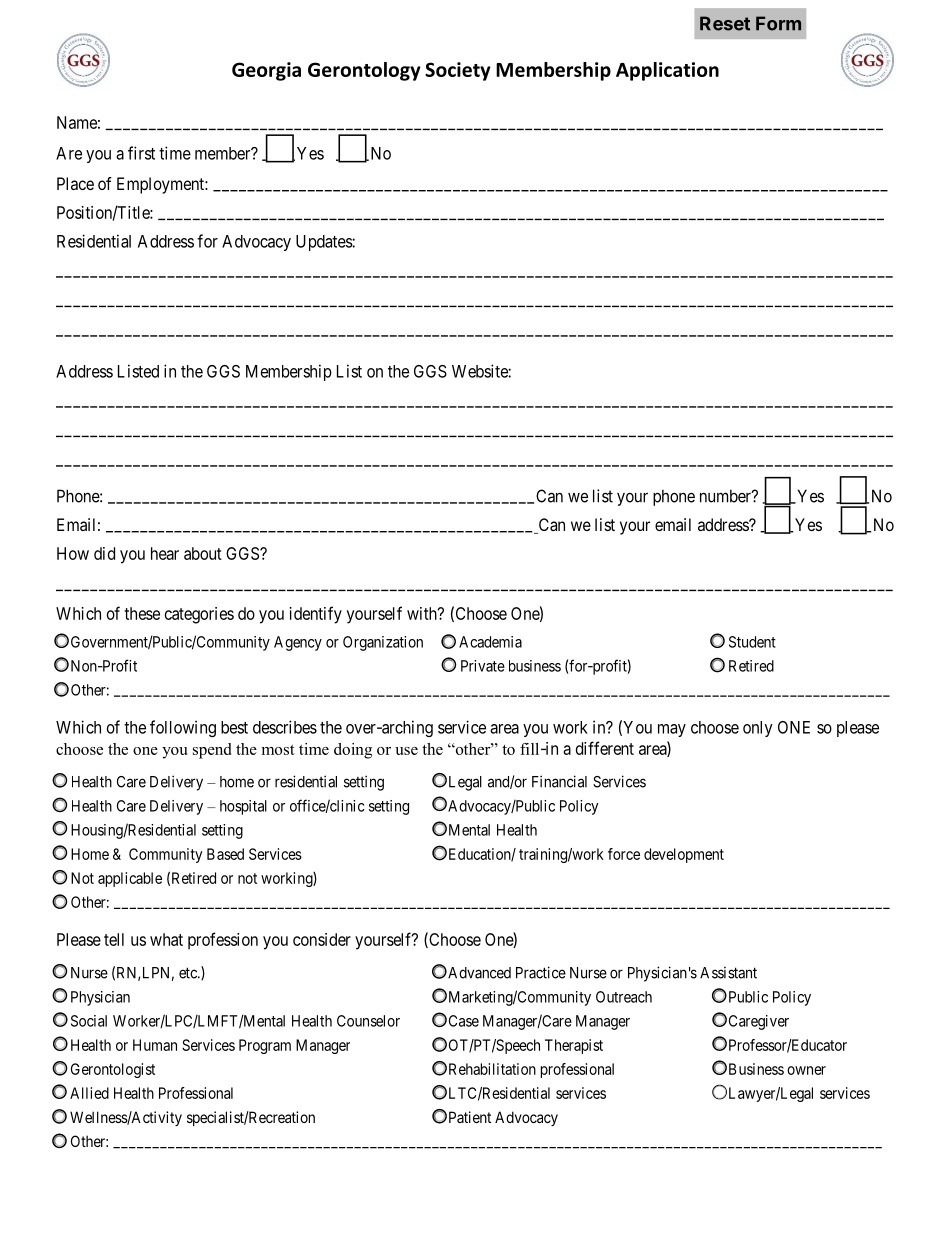 The height and width of the screenshot is (1233, 952). What do you see at coordinates (324, 243) in the screenshot?
I see `Updates` at bounding box center [324, 243].
